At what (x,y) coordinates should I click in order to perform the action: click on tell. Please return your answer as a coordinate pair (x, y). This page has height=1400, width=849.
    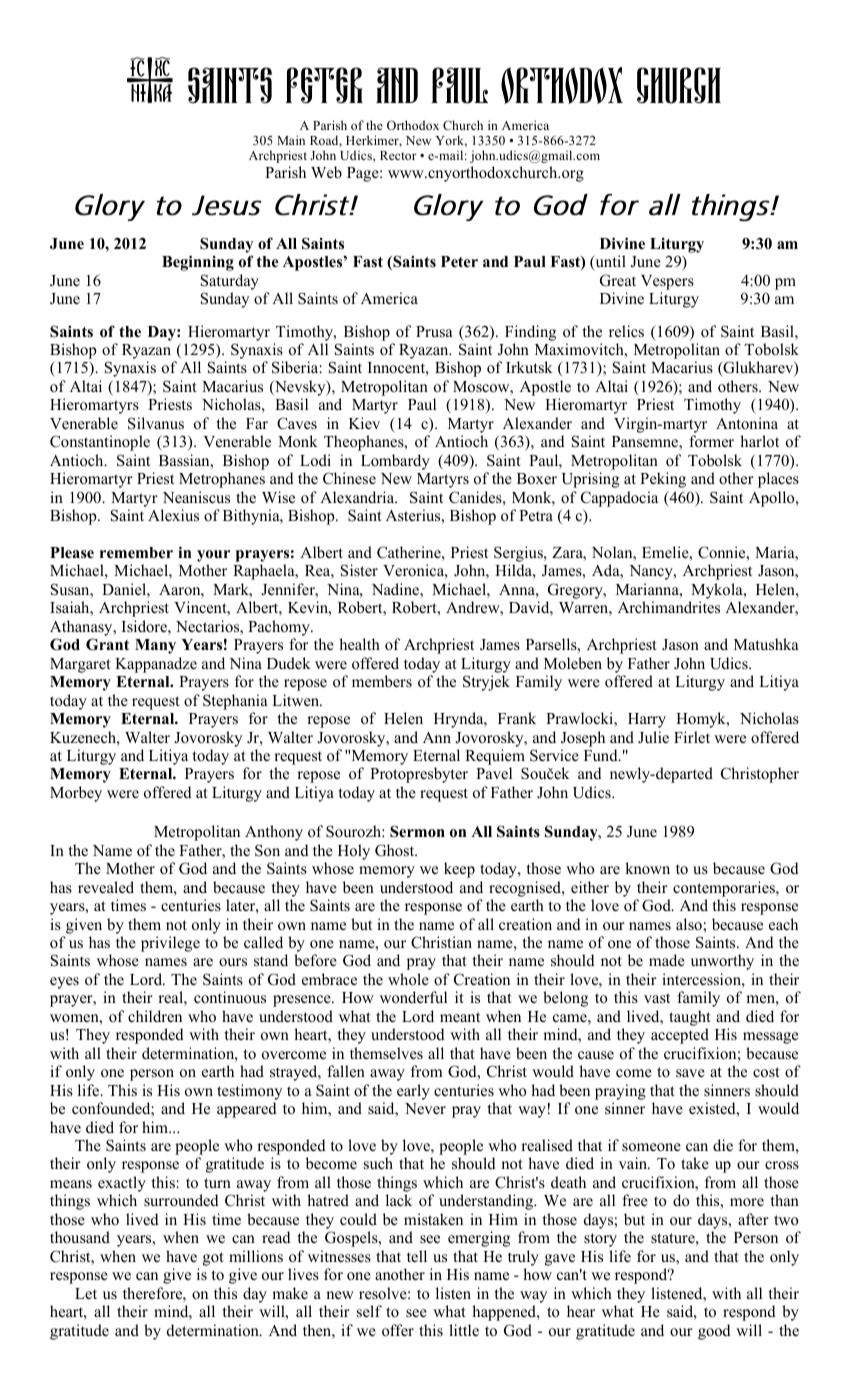
    Looking at the image, I should click on (417, 1256).
